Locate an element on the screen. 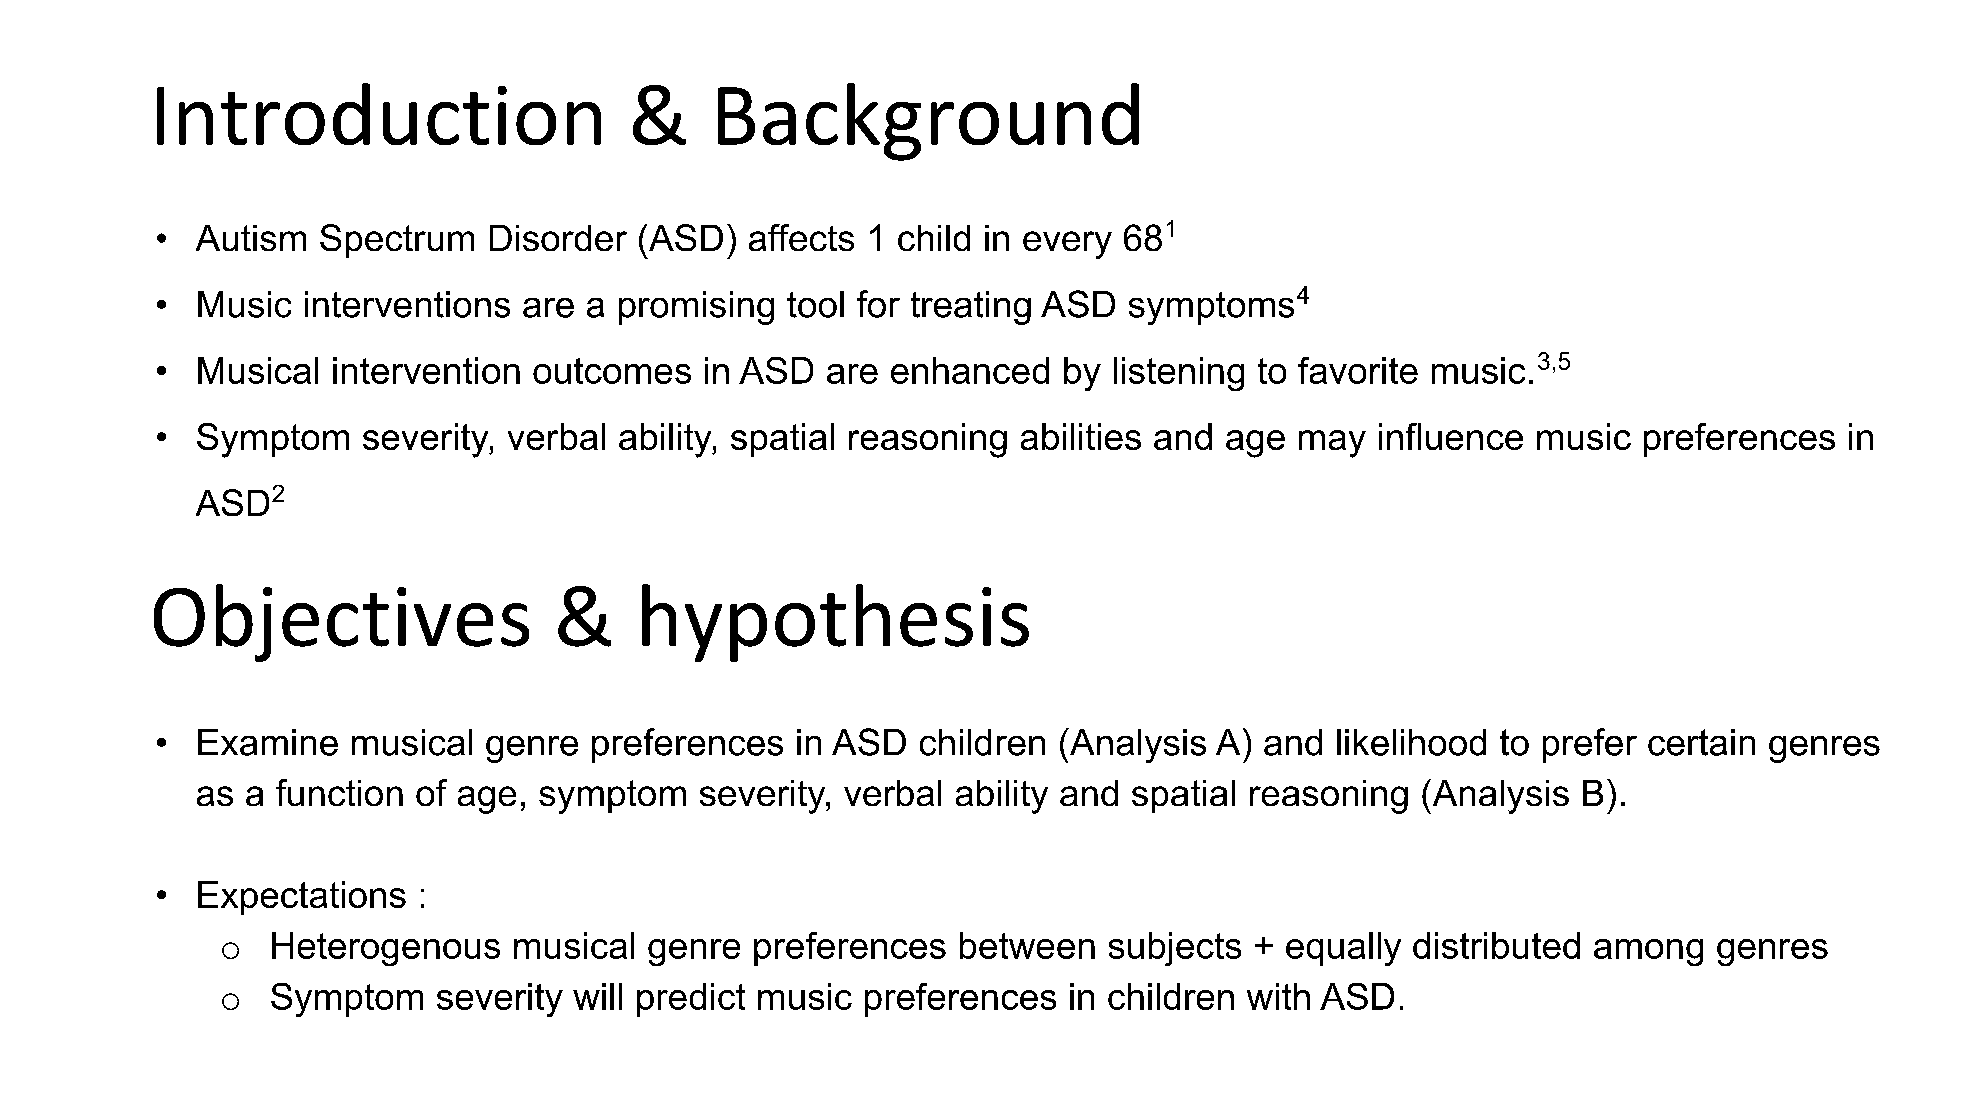 This screenshot has height=1109, width=1971. Heterogenous is located at coordinates (386, 949).
